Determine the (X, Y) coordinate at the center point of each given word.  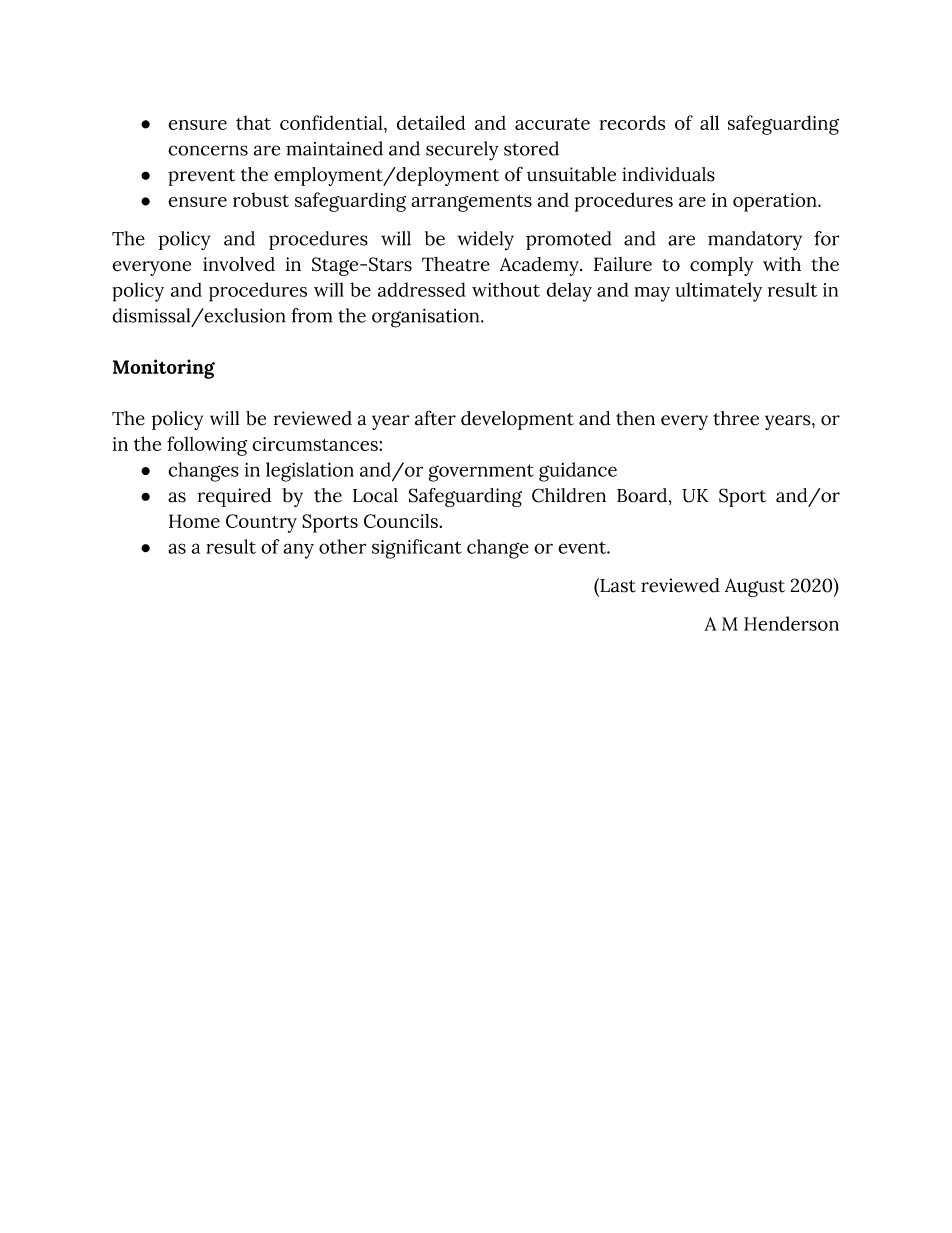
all (709, 122)
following (207, 446)
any (298, 551)
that (253, 122)
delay (569, 292)
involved (239, 264)
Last (617, 585)
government (481, 473)
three (736, 418)
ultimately (718, 292)
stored (531, 148)
